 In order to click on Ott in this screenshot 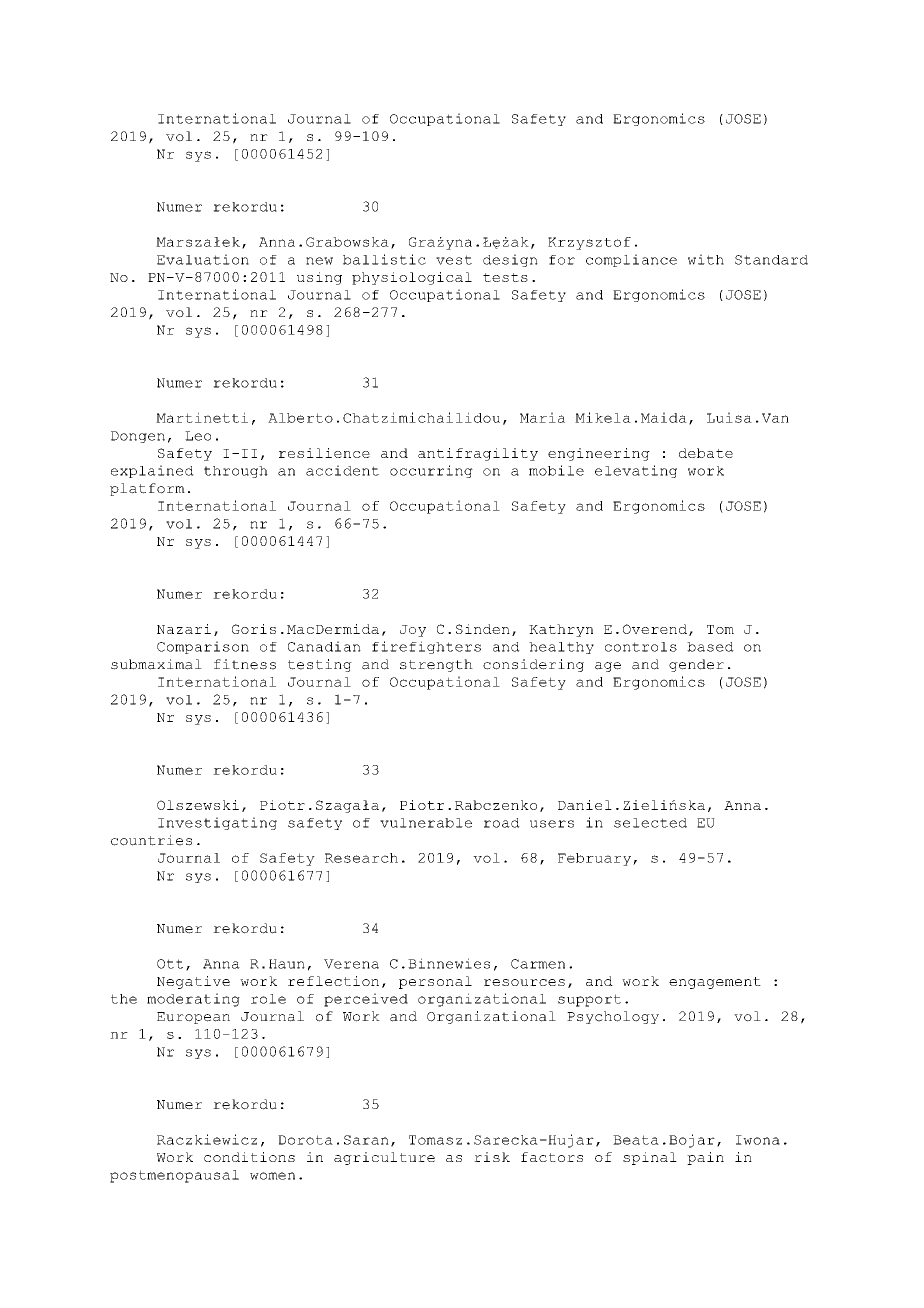, I will do `click(170, 964)`.
